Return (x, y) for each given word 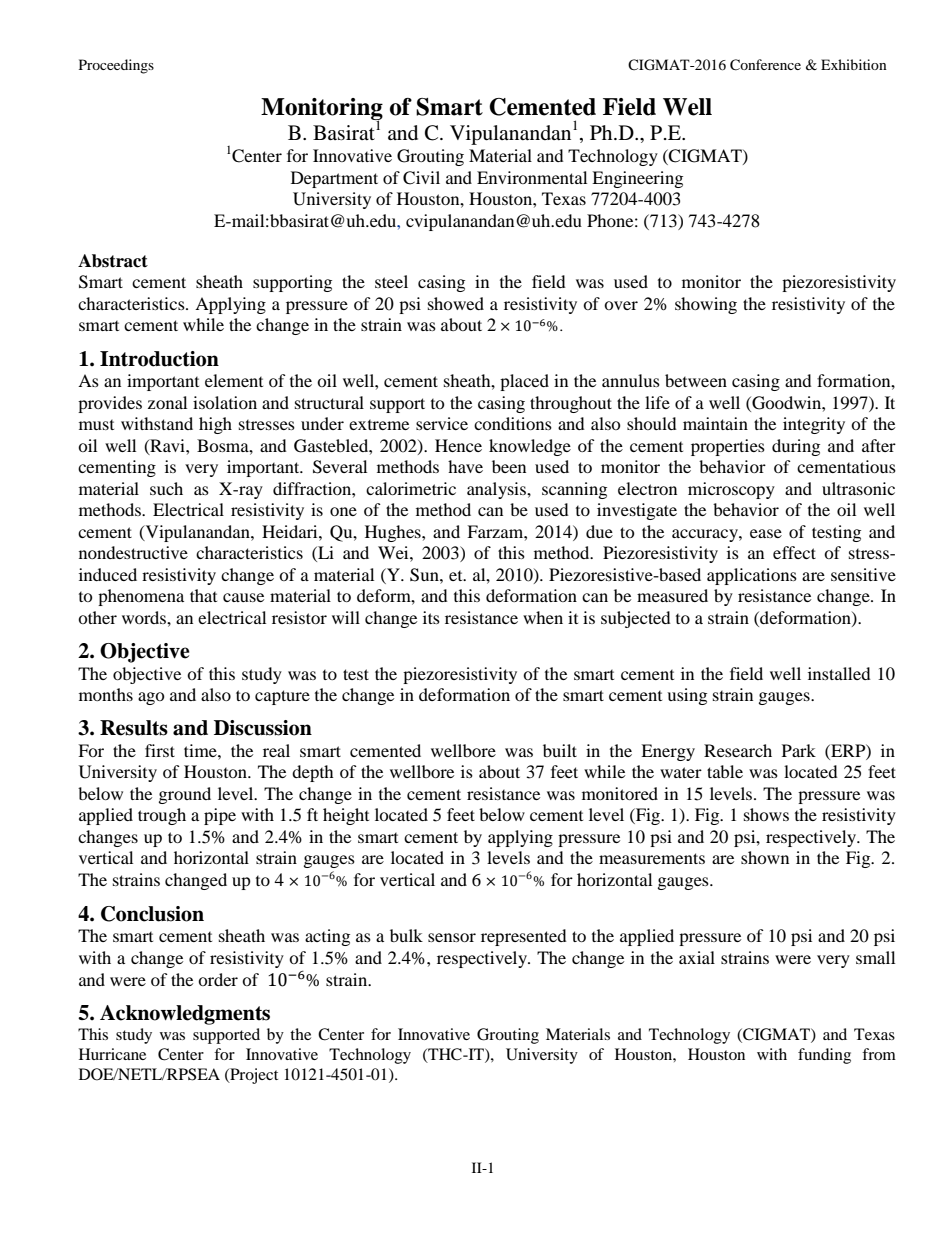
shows (766, 814)
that (203, 595)
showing (706, 305)
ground (185, 795)
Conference (765, 65)
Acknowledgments (185, 1015)
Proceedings (116, 66)
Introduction (159, 359)
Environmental (532, 177)
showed (456, 303)
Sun (425, 575)
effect (794, 552)
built (560, 750)
